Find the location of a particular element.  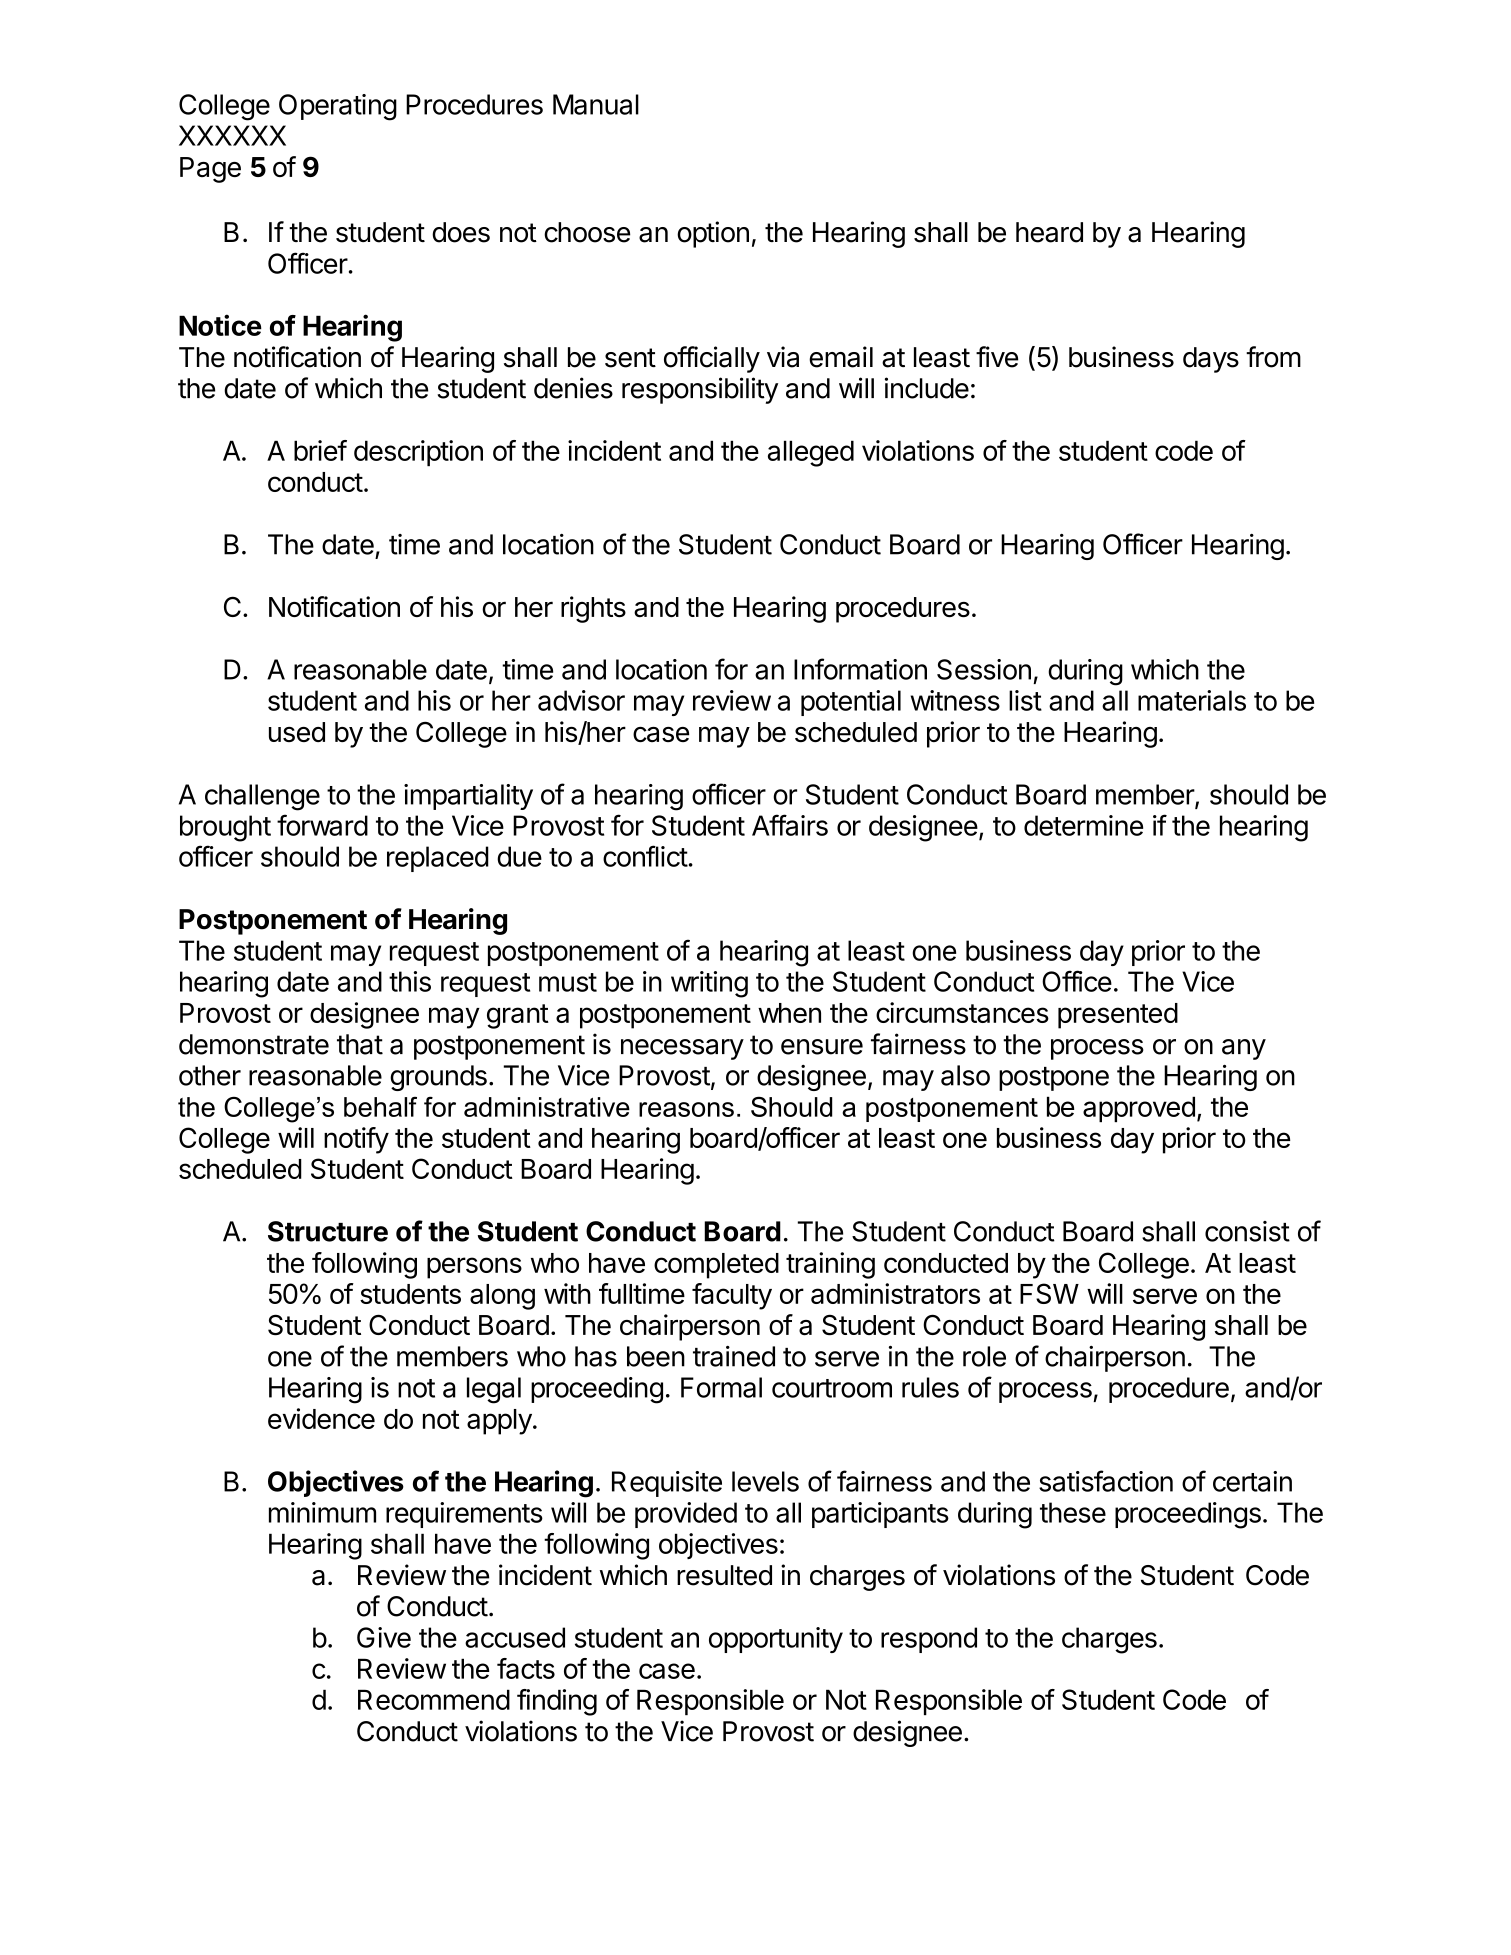

heard is located at coordinates (1049, 232).
